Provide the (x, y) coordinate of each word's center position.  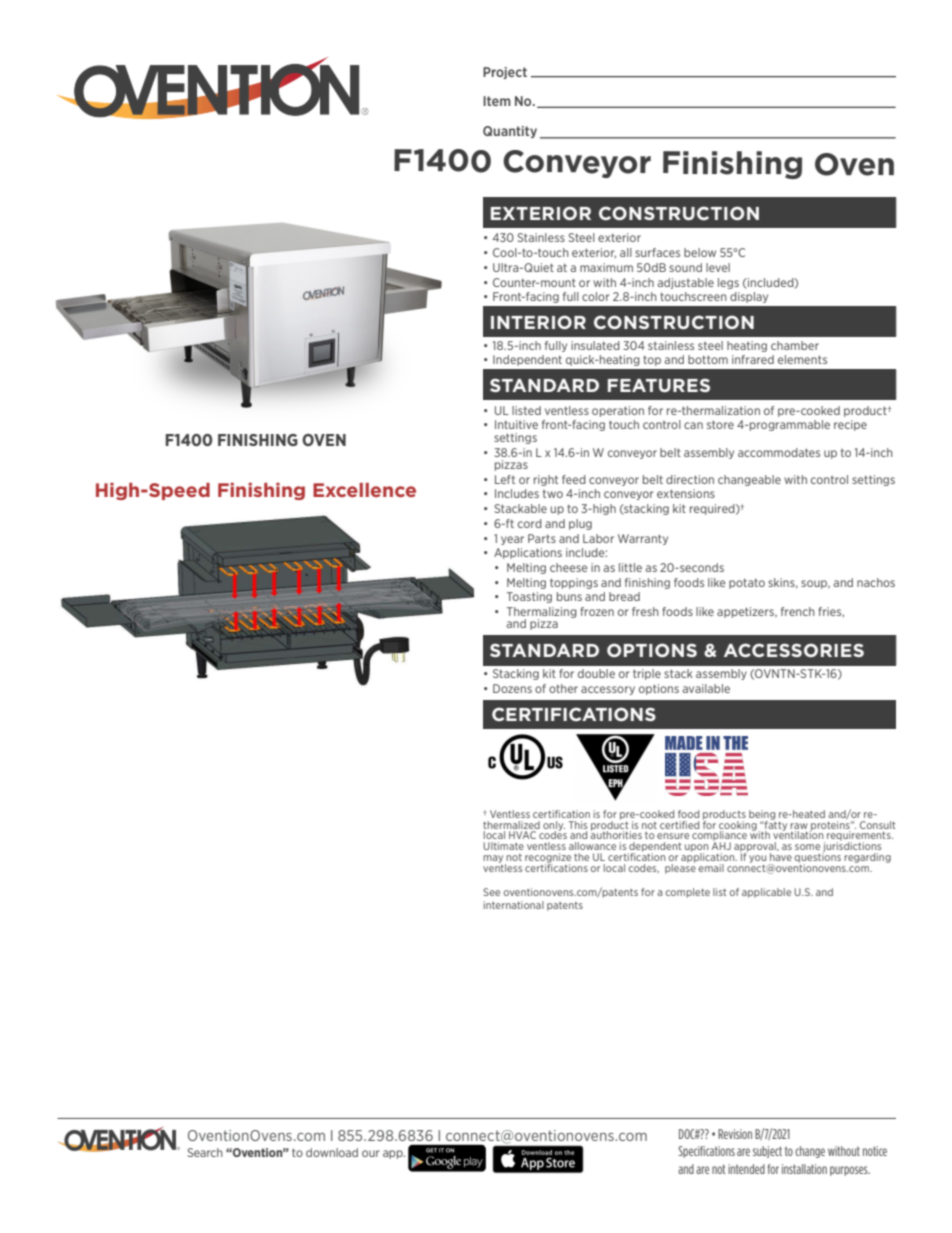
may (494, 860)
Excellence (364, 490)
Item (497, 101)
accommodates (779, 452)
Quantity (510, 132)
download (332, 1152)
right (546, 480)
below (700, 252)
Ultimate (503, 846)
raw (799, 826)
